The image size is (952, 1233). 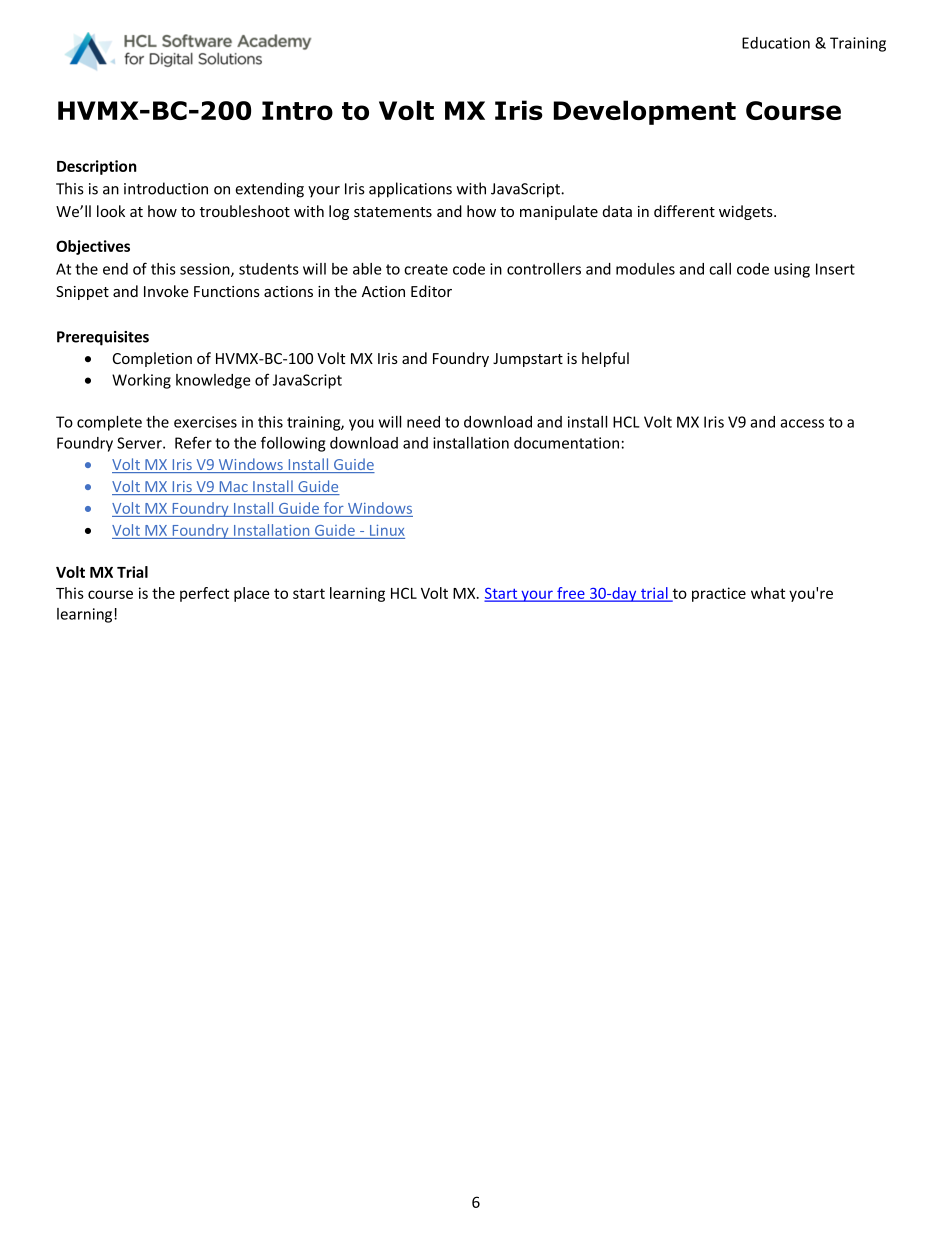 What do you see at coordinates (720, 269) in the document?
I see `call` at bounding box center [720, 269].
